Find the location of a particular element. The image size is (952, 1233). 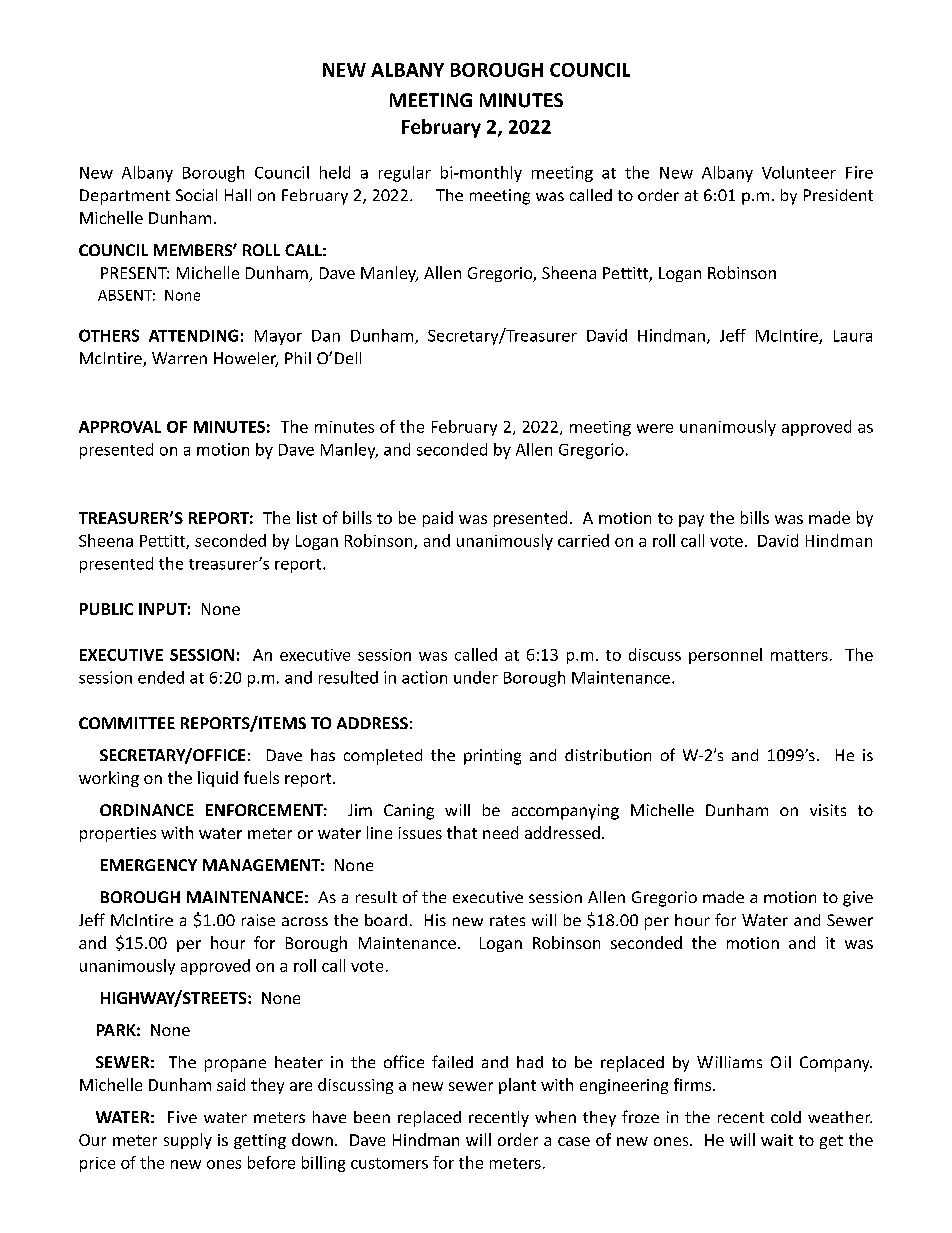

supply is located at coordinates (188, 1141).
